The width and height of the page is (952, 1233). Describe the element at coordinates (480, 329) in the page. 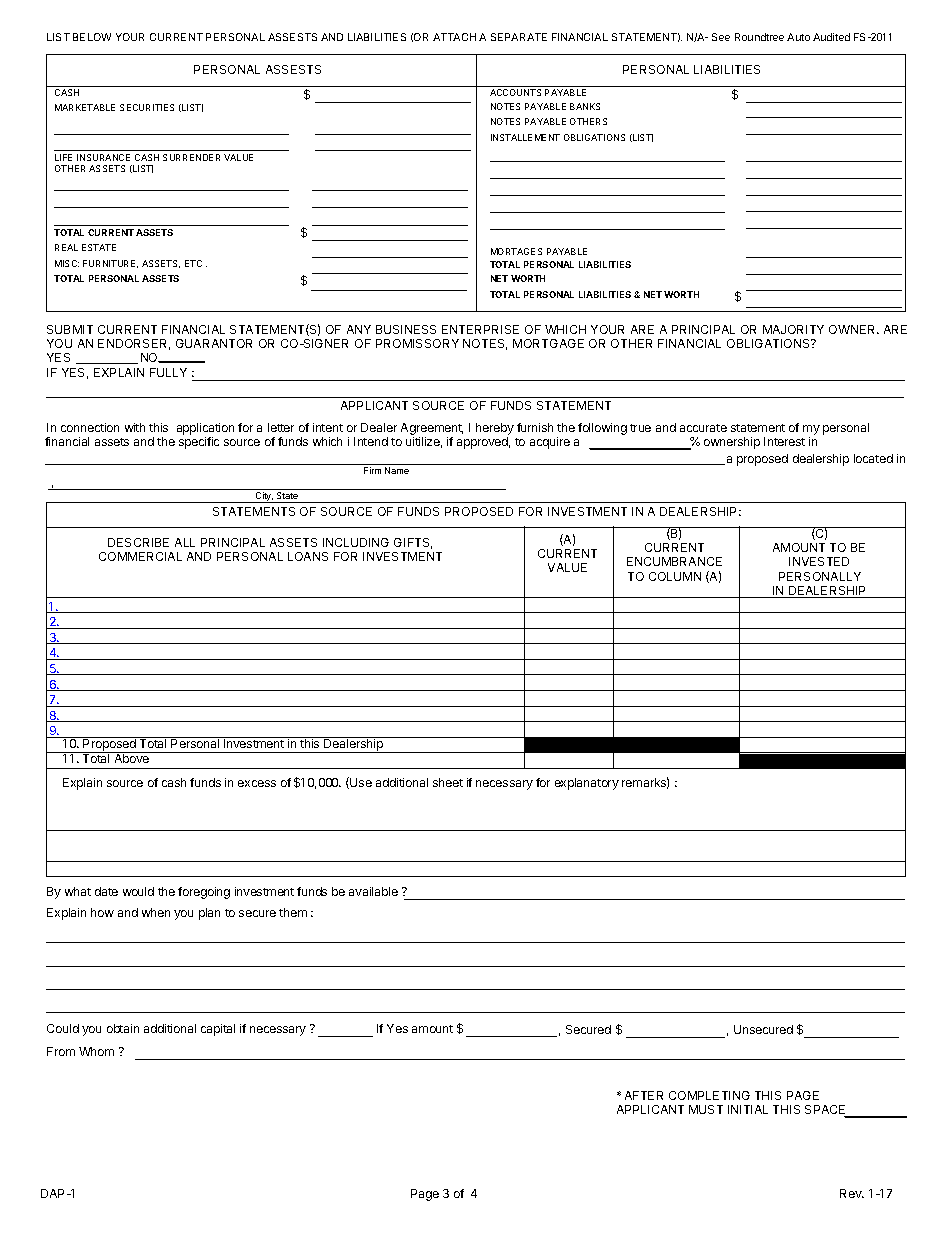

I see `ENTERPRISE` at that location.
